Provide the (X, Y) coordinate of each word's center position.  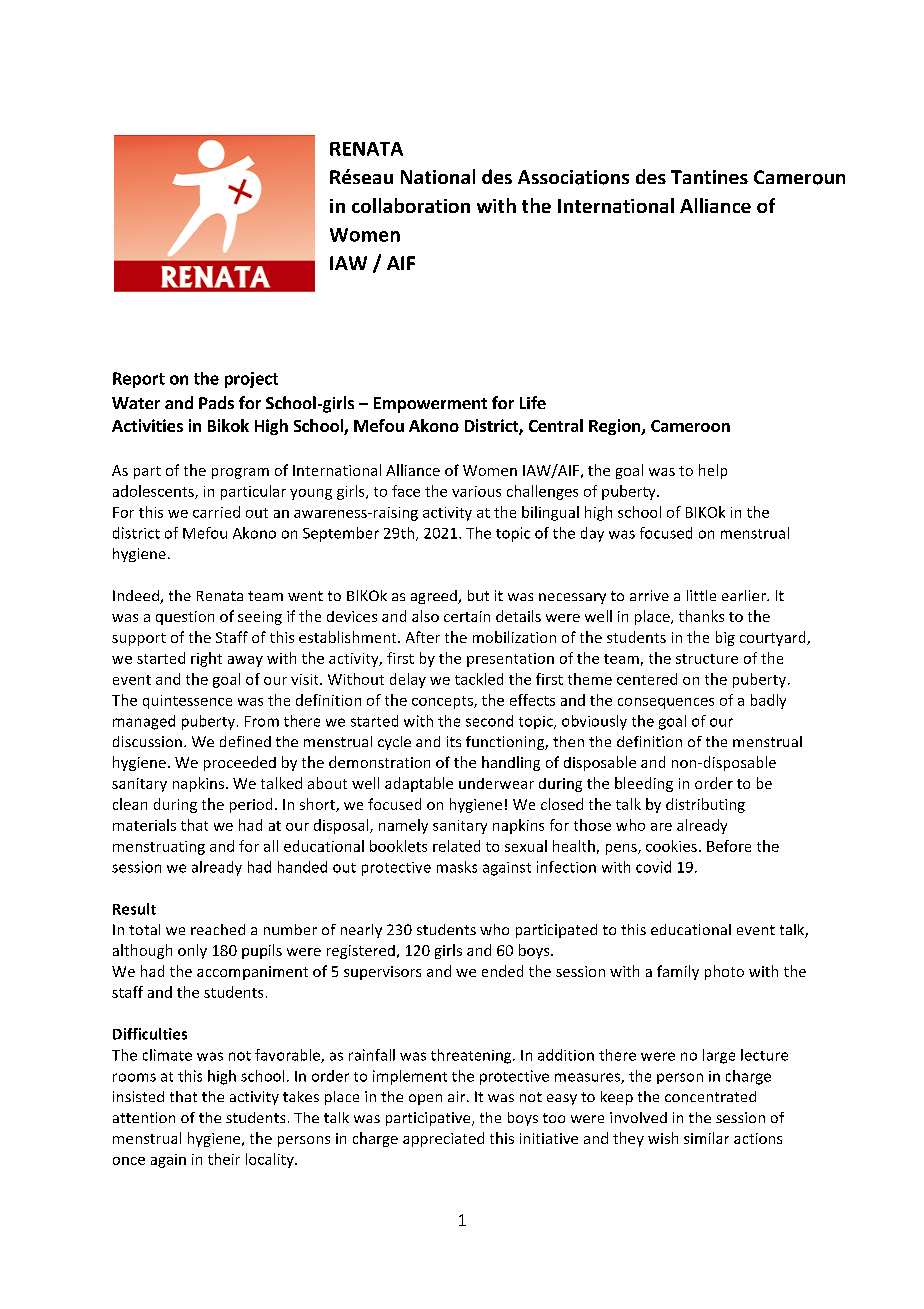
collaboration (411, 205)
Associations (573, 177)
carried (216, 512)
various (476, 491)
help (713, 471)
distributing (705, 805)
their (224, 1159)
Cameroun (799, 177)
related (456, 846)
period (251, 805)
